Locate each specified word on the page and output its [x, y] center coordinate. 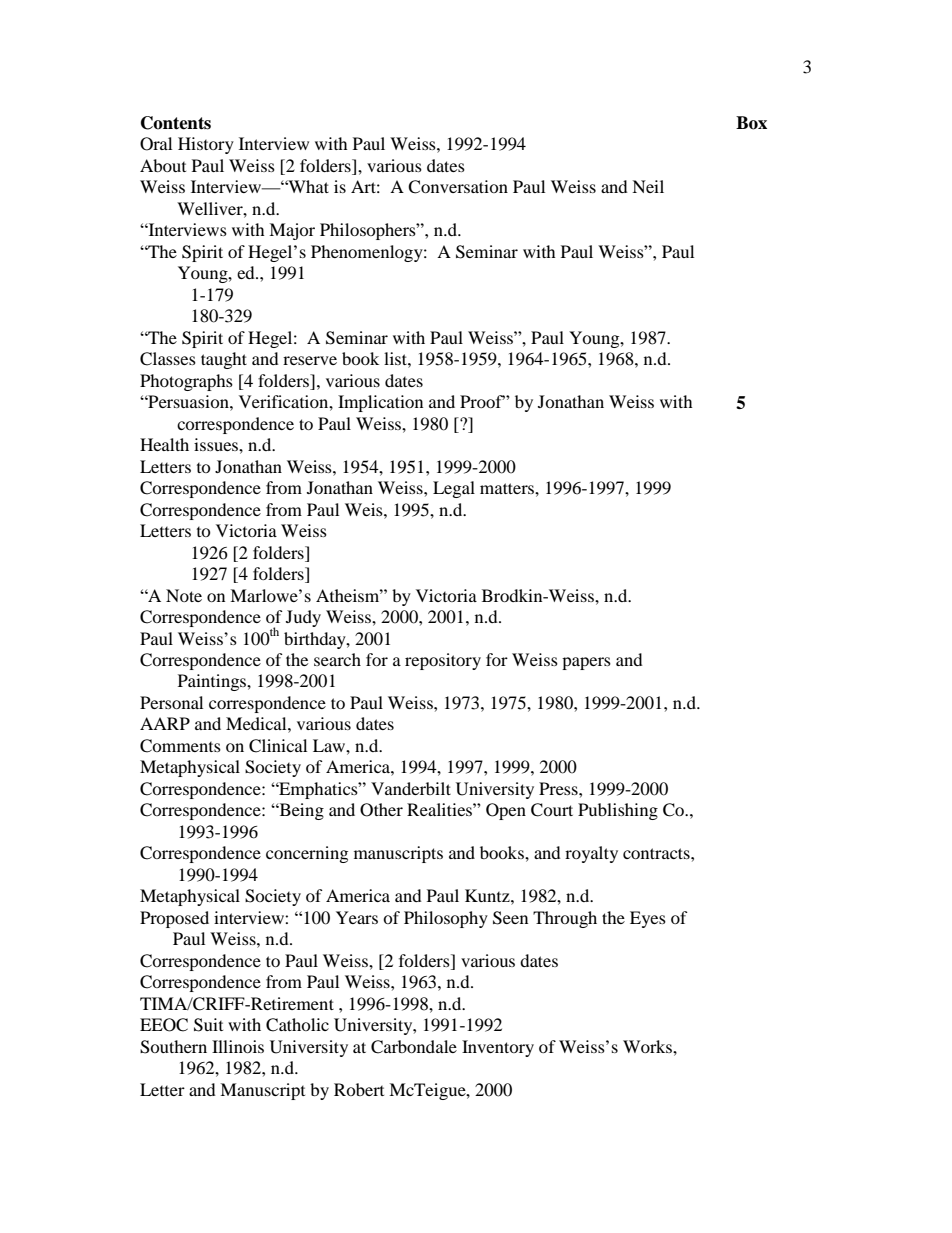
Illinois [238, 1046]
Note [184, 595]
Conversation [458, 187]
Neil [648, 186]
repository [443, 661]
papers [586, 663]
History [206, 145]
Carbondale [414, 1047]
